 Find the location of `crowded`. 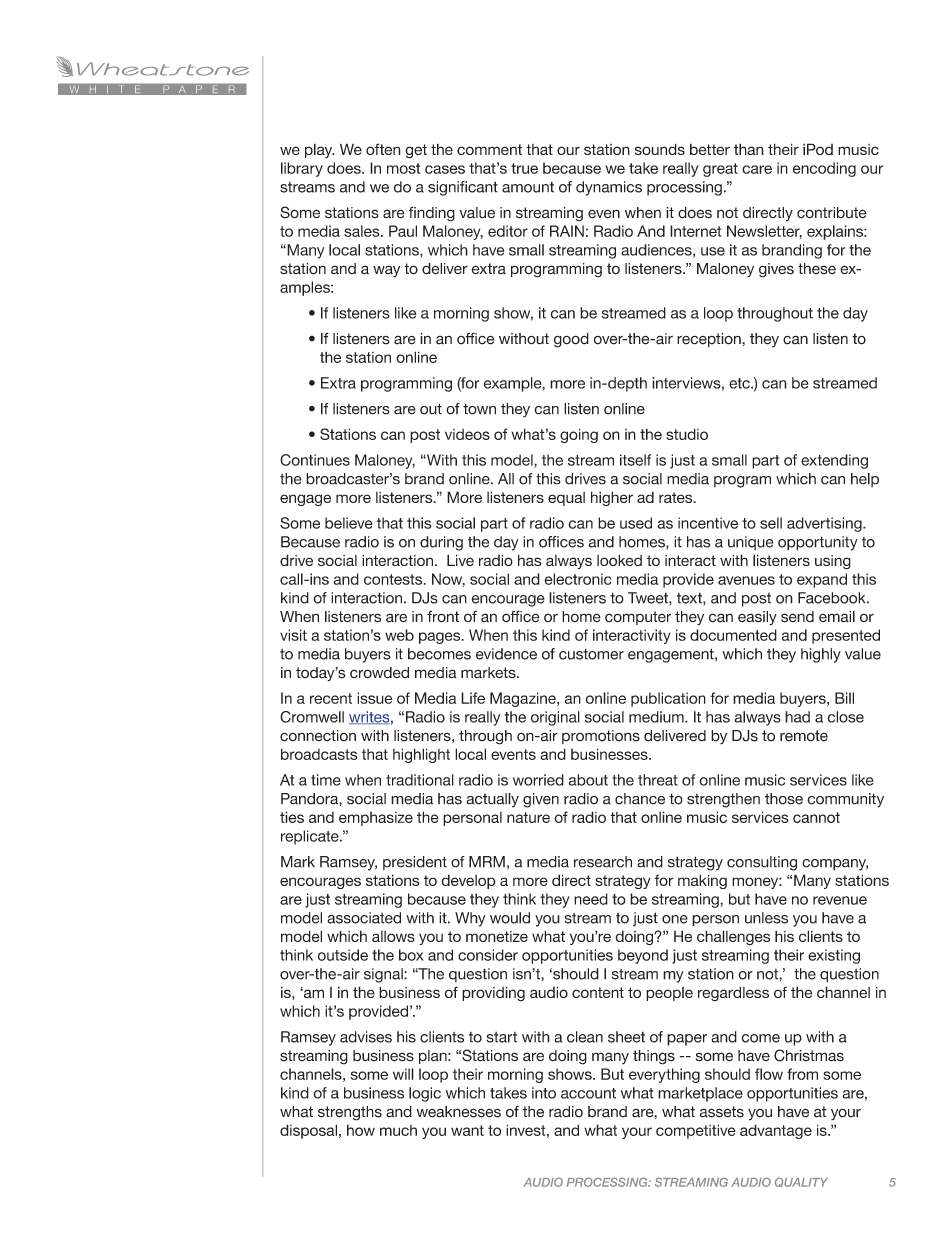

crowded is located at coordinates (379, 673).
